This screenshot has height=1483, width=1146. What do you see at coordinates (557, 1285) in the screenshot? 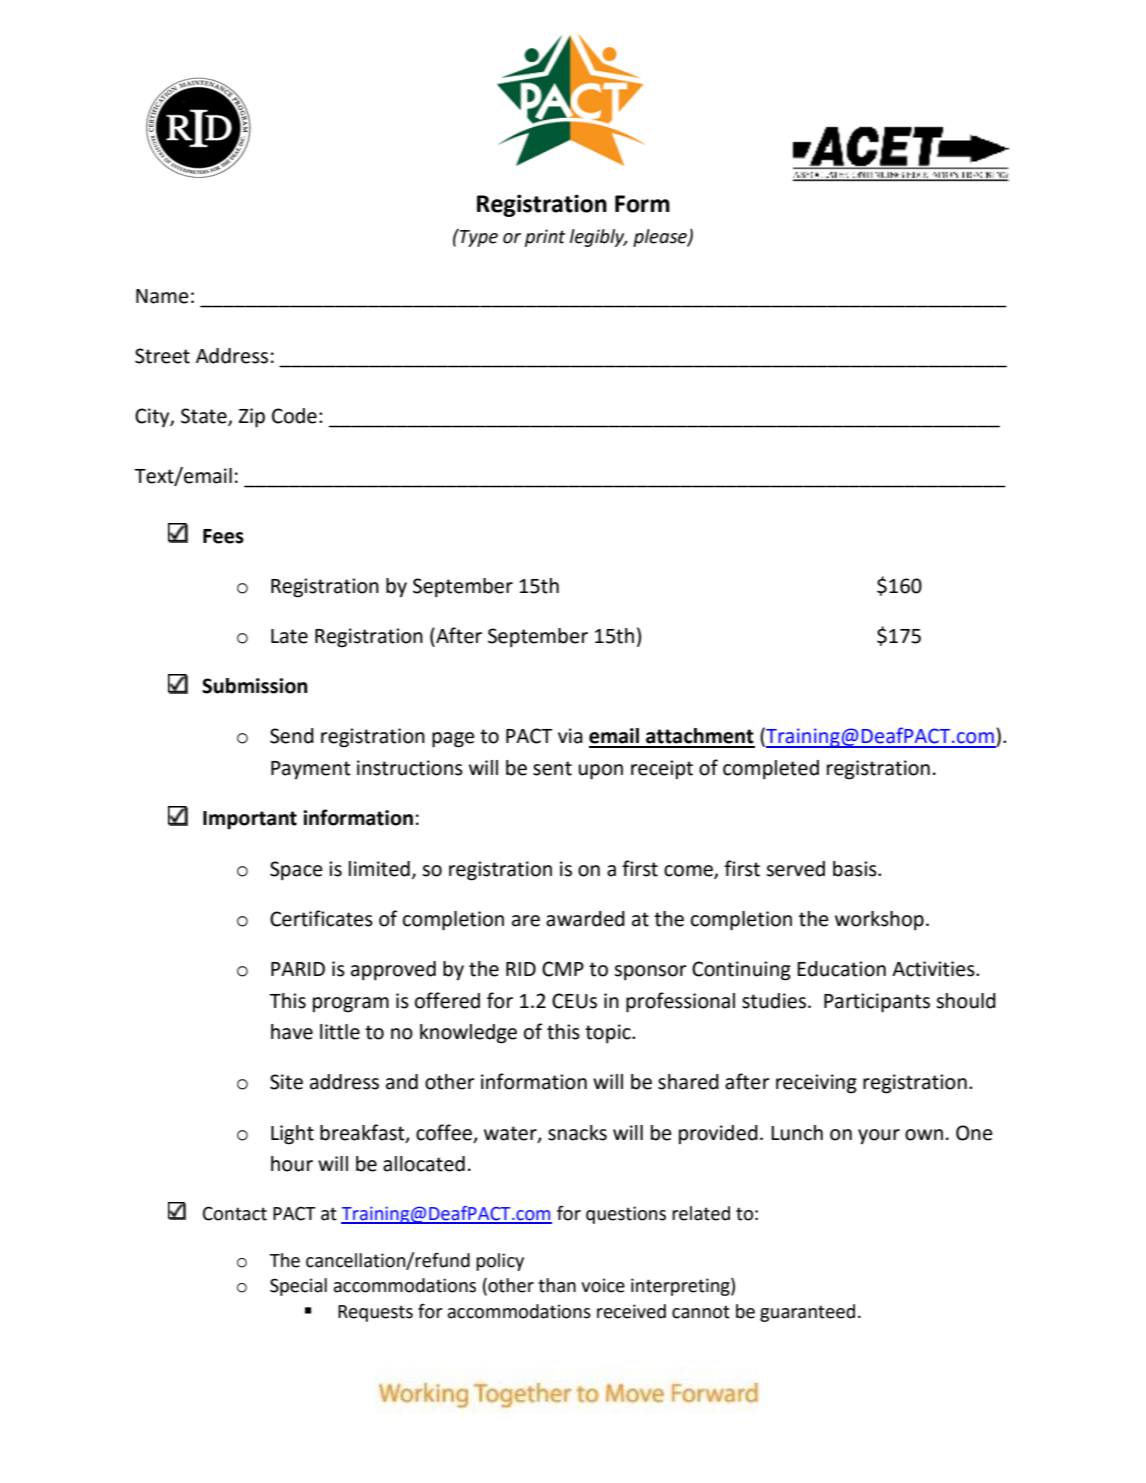
I see `than` at bounding box center [557, 1285].
